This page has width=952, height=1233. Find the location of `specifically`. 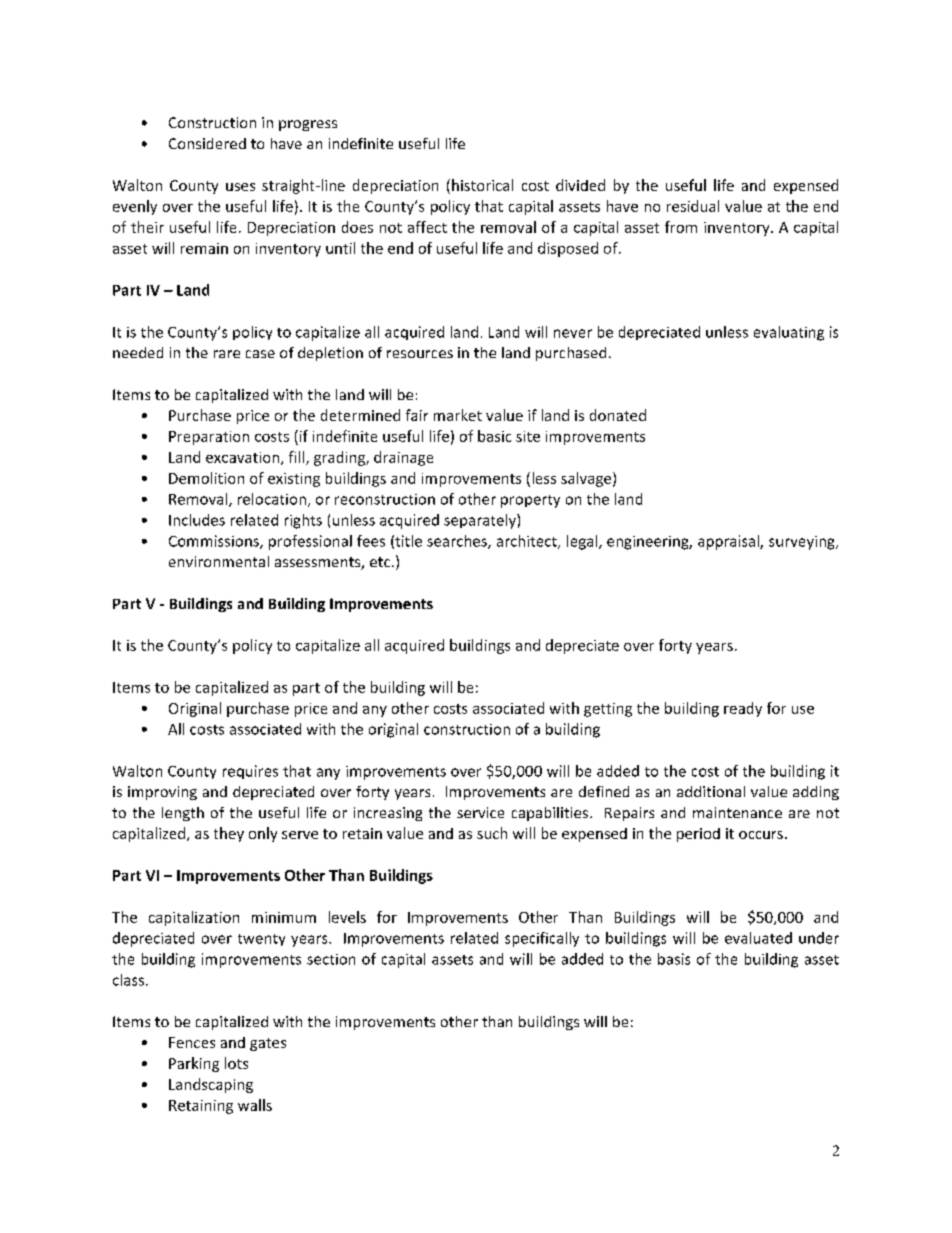

specifically is located at coordinates (542, 939).
